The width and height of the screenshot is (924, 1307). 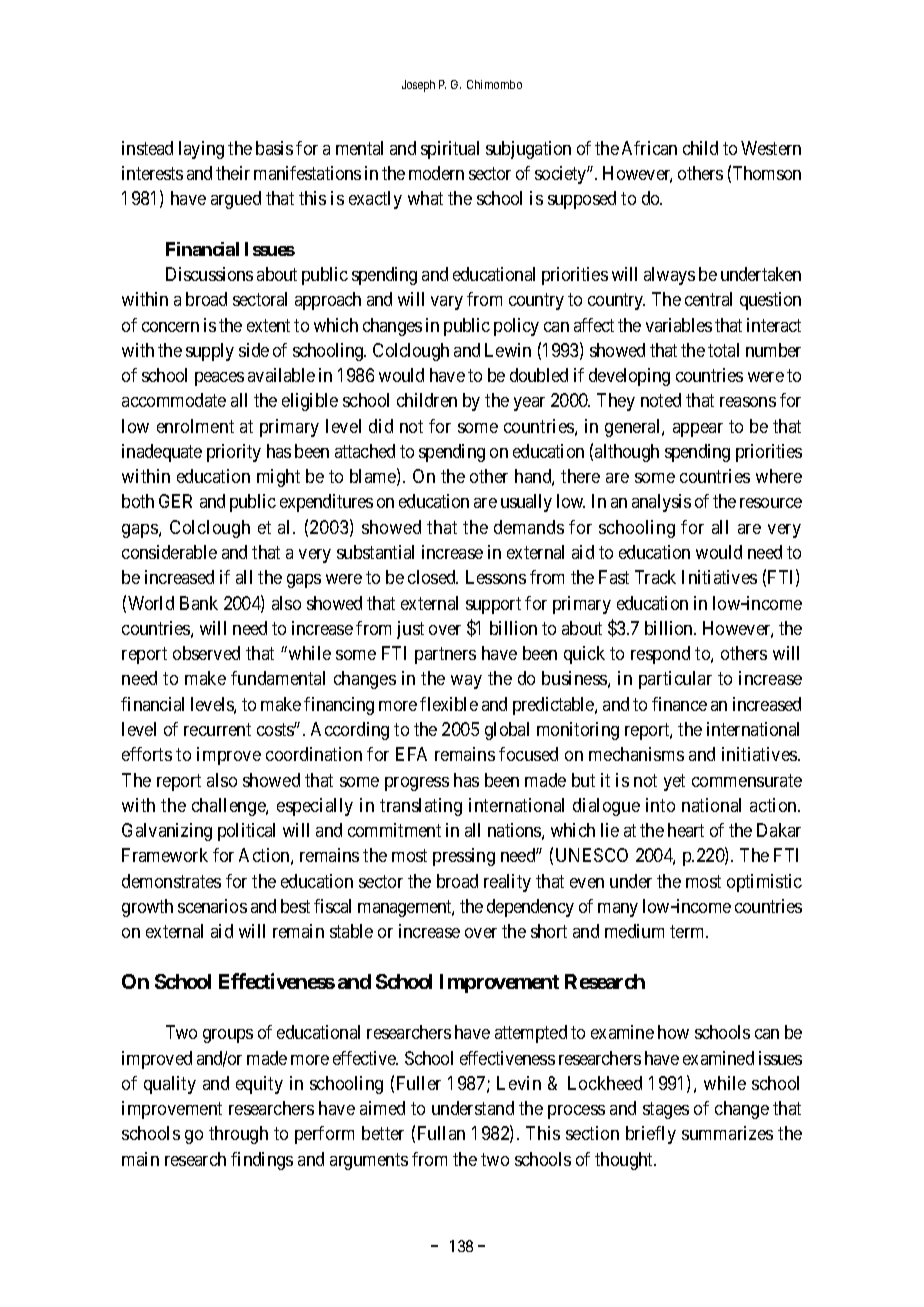 I want to click on respond, so click(x=660, y=655).
